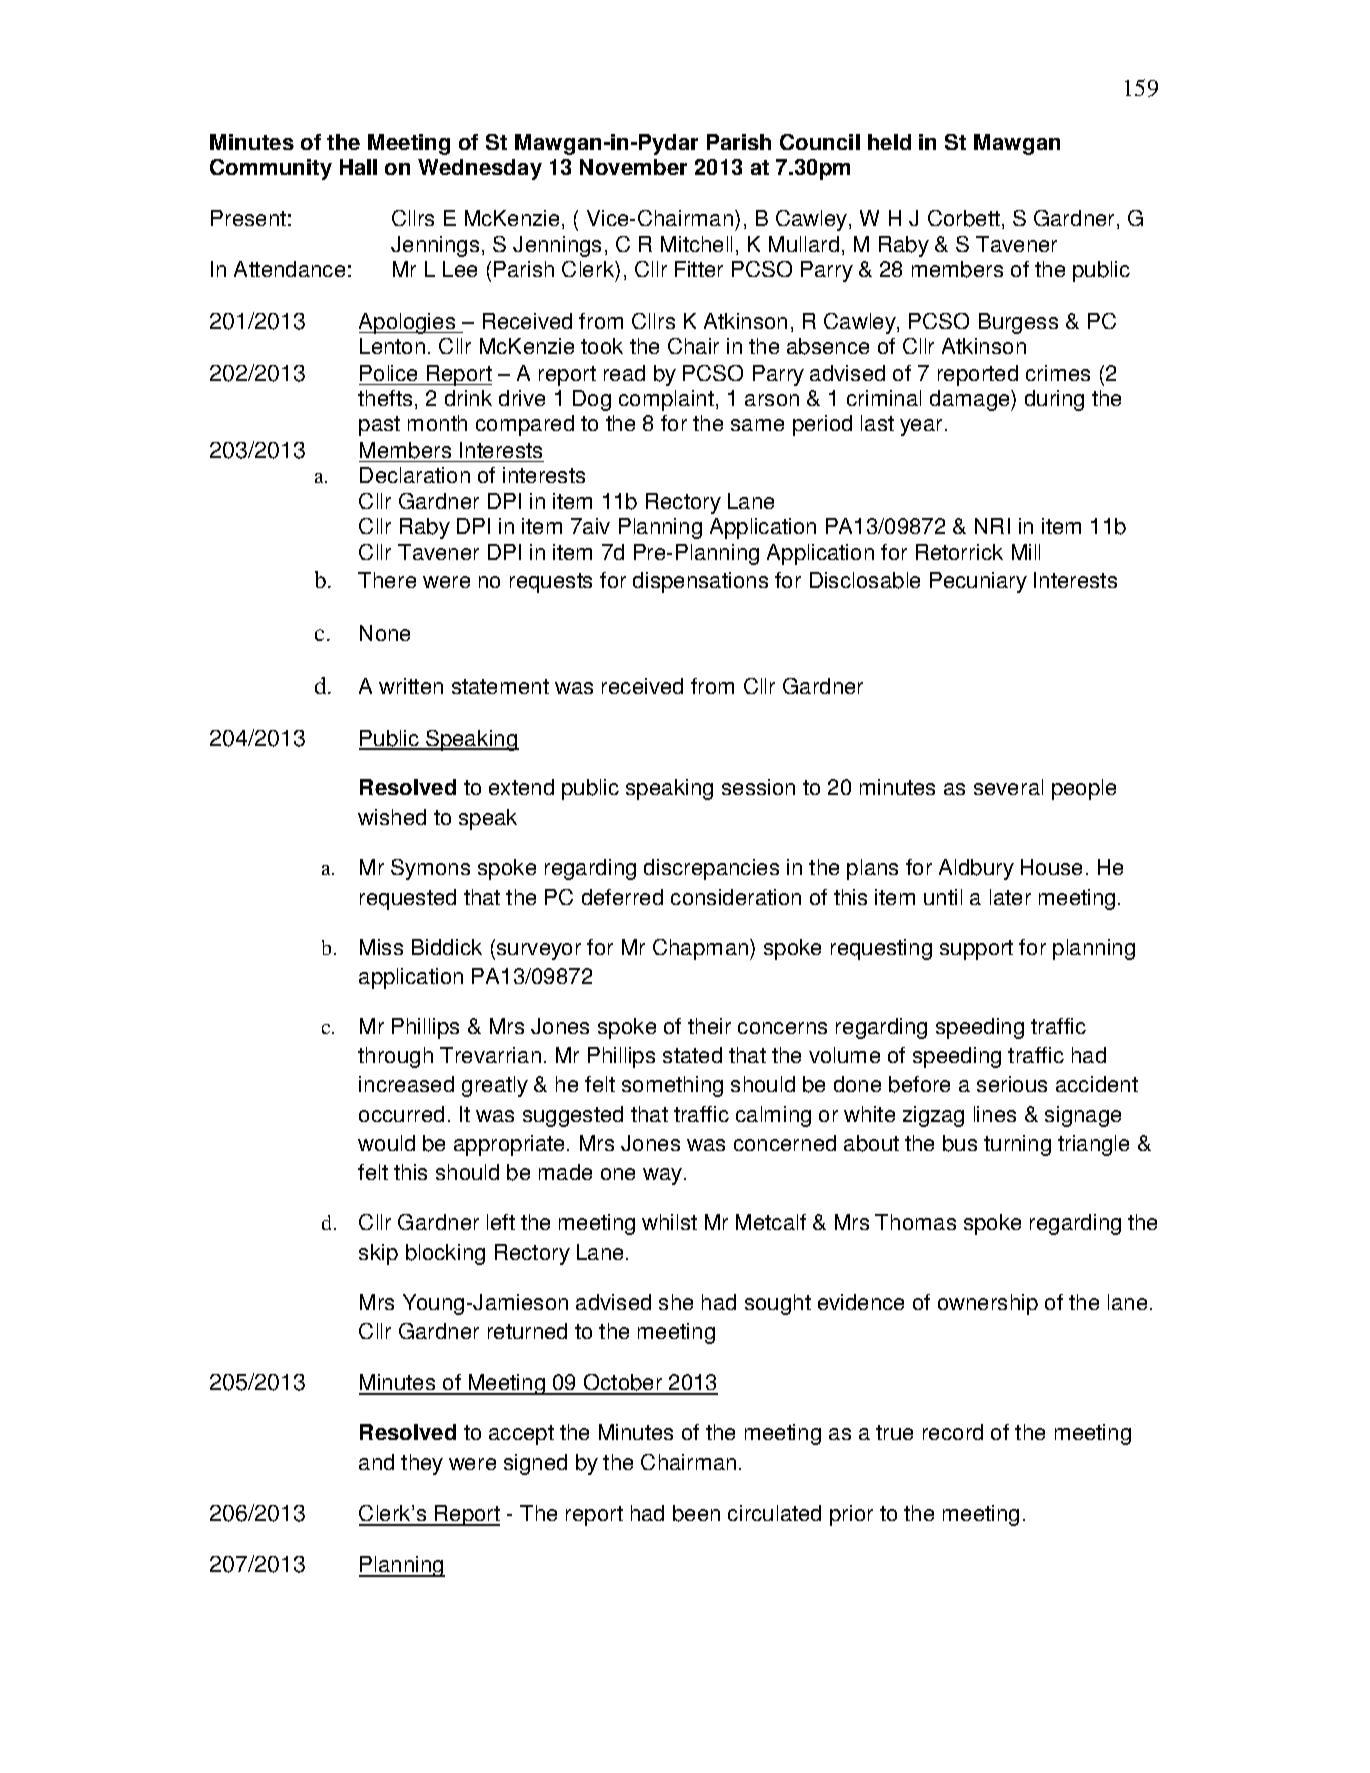 This screenshot has width=1370, height=1773. Describe the element at coordinates (392, 817) in the screenshot. I see `wished` at that location.
